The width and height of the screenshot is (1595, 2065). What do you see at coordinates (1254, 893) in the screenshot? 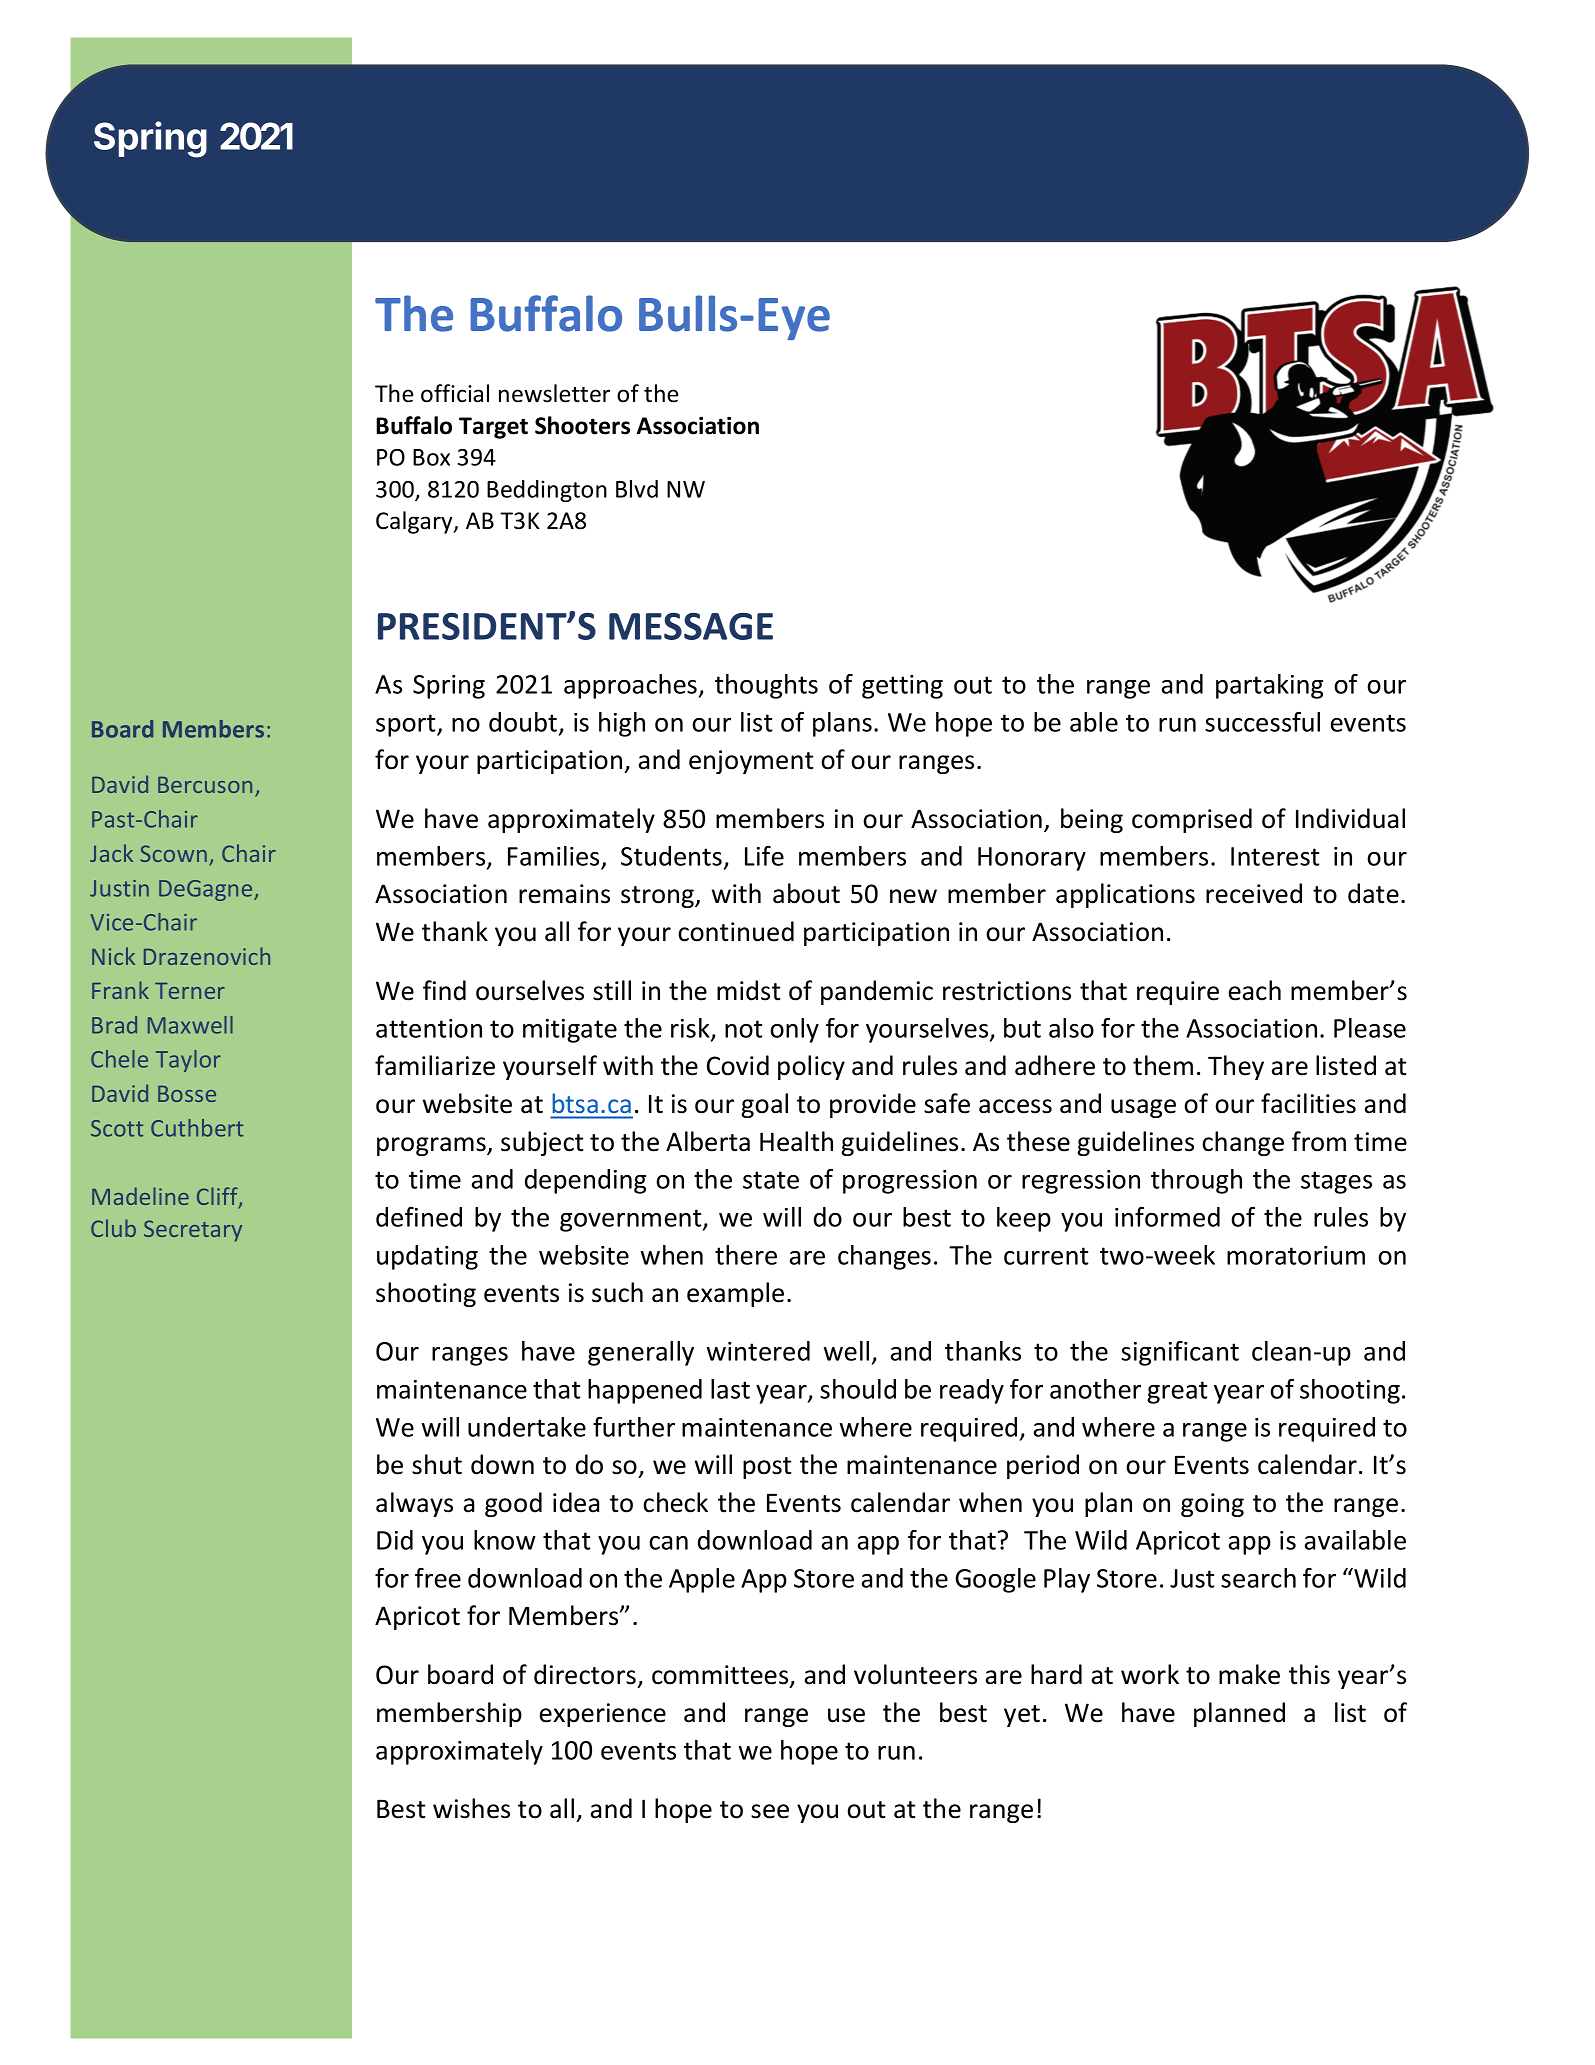
I see `received` at bounding box center [1254, 893].
